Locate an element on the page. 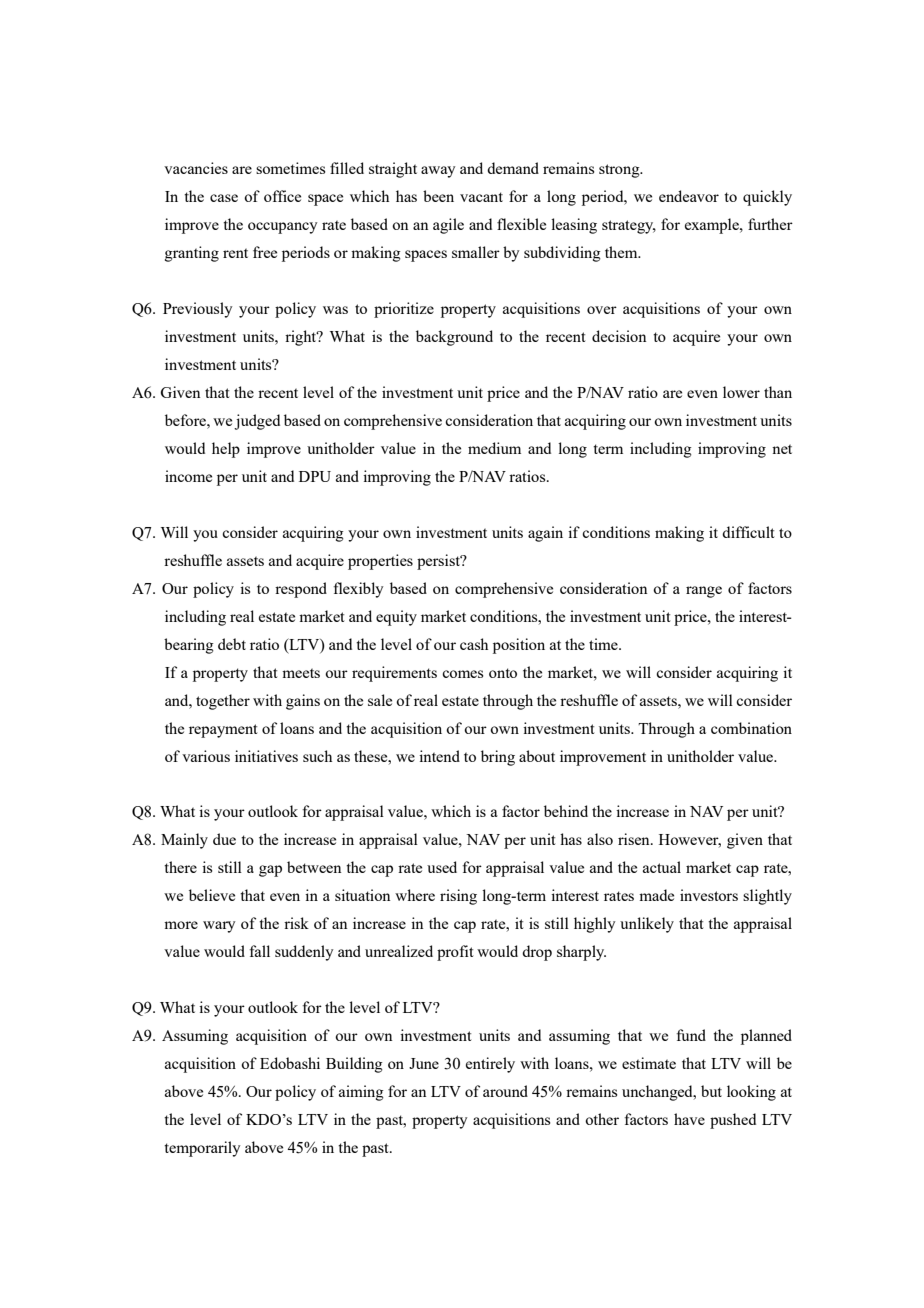  around is located at coordinates (505, 1091).
